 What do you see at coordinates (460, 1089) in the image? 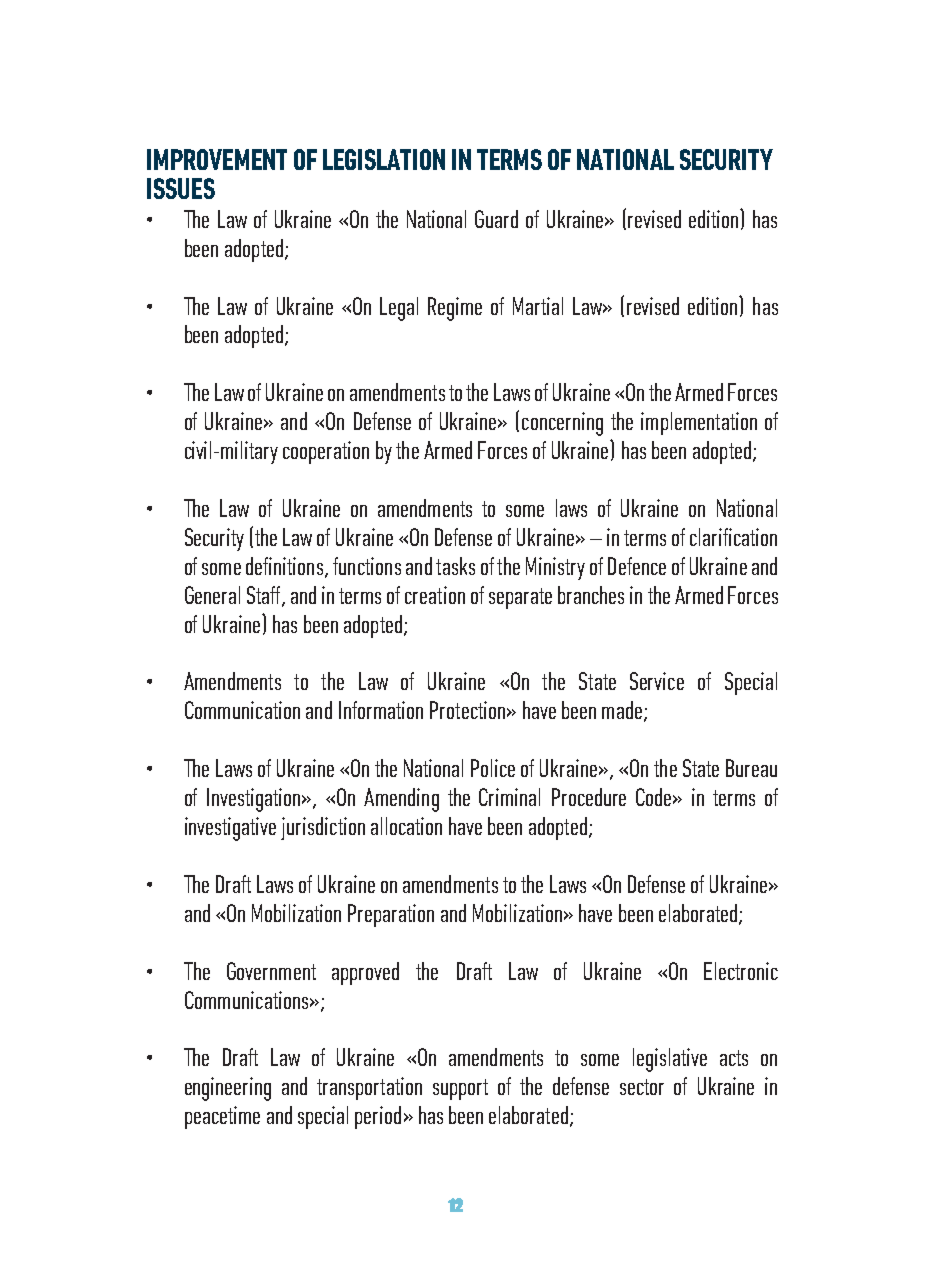
I see `support` at bounding box center [460, 1089].
